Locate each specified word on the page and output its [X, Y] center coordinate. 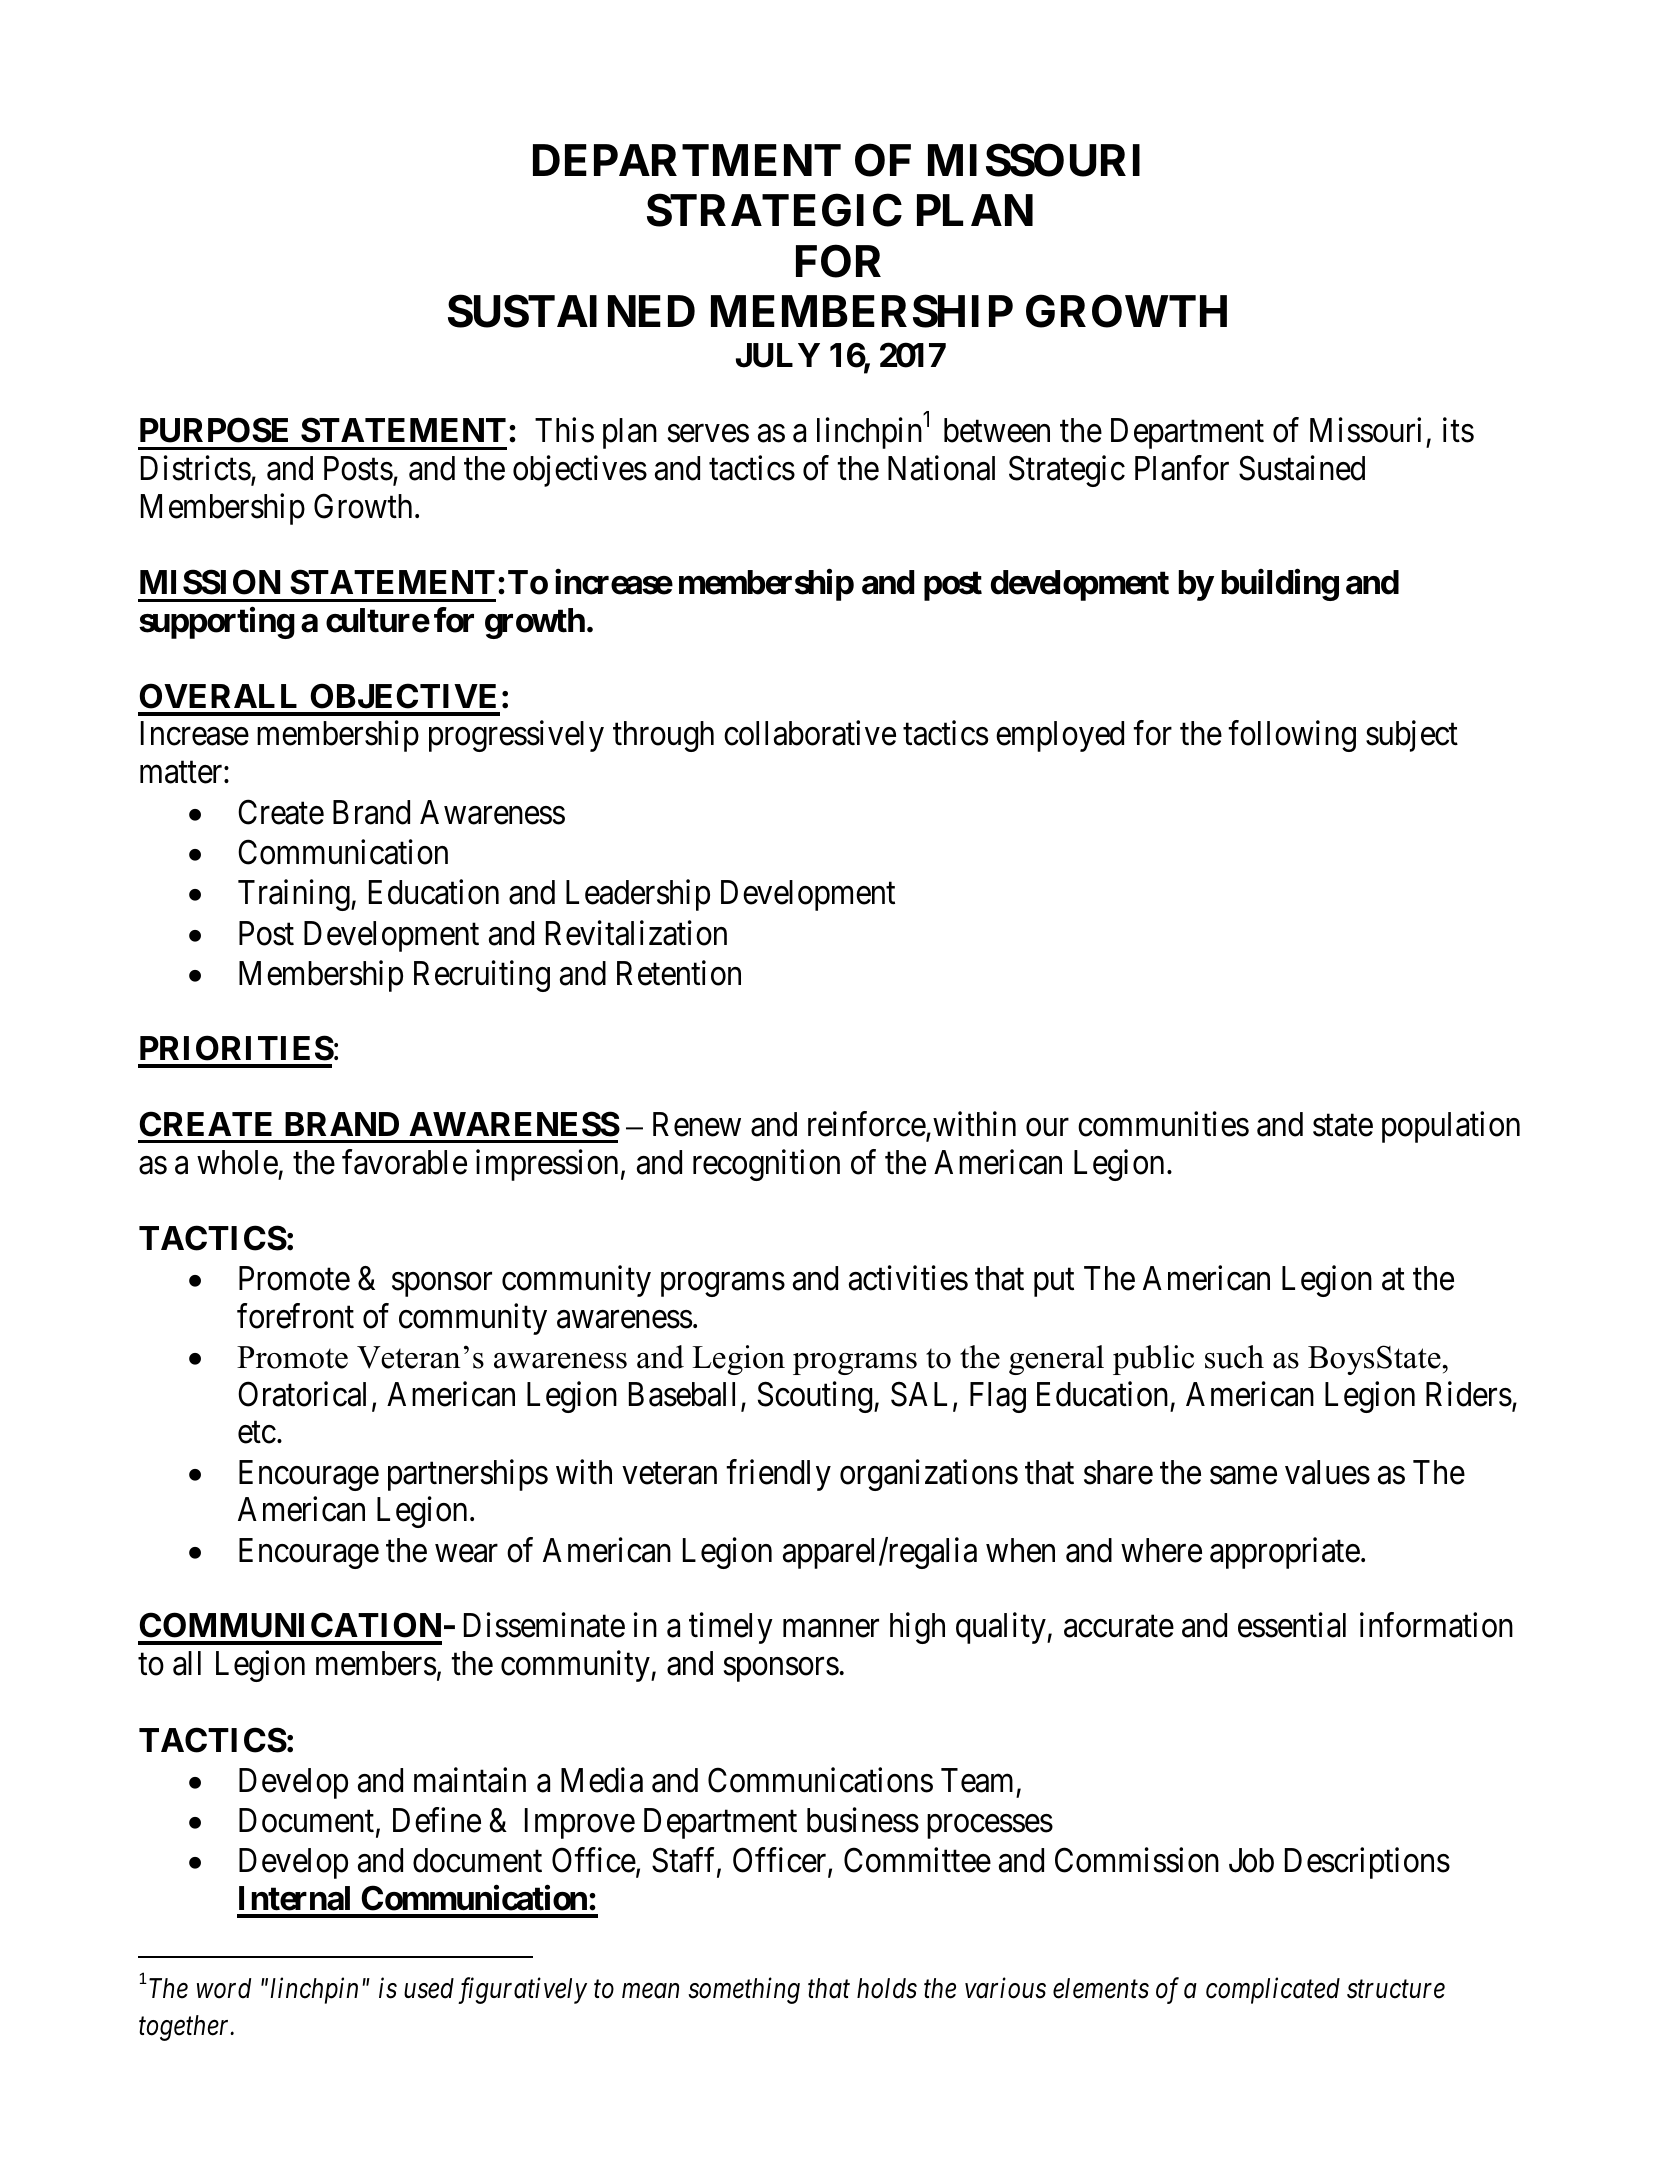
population [1451, 1127]
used [429, 1988]
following [1292, 736]
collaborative [810, 733]
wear [466, 1554]
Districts [196, 468]
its [1458, 430]
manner [831, 1629]
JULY [778, 355]
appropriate [1285, 1553]
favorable [404, 1162]
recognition [766, 1165]
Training [295, 895]
